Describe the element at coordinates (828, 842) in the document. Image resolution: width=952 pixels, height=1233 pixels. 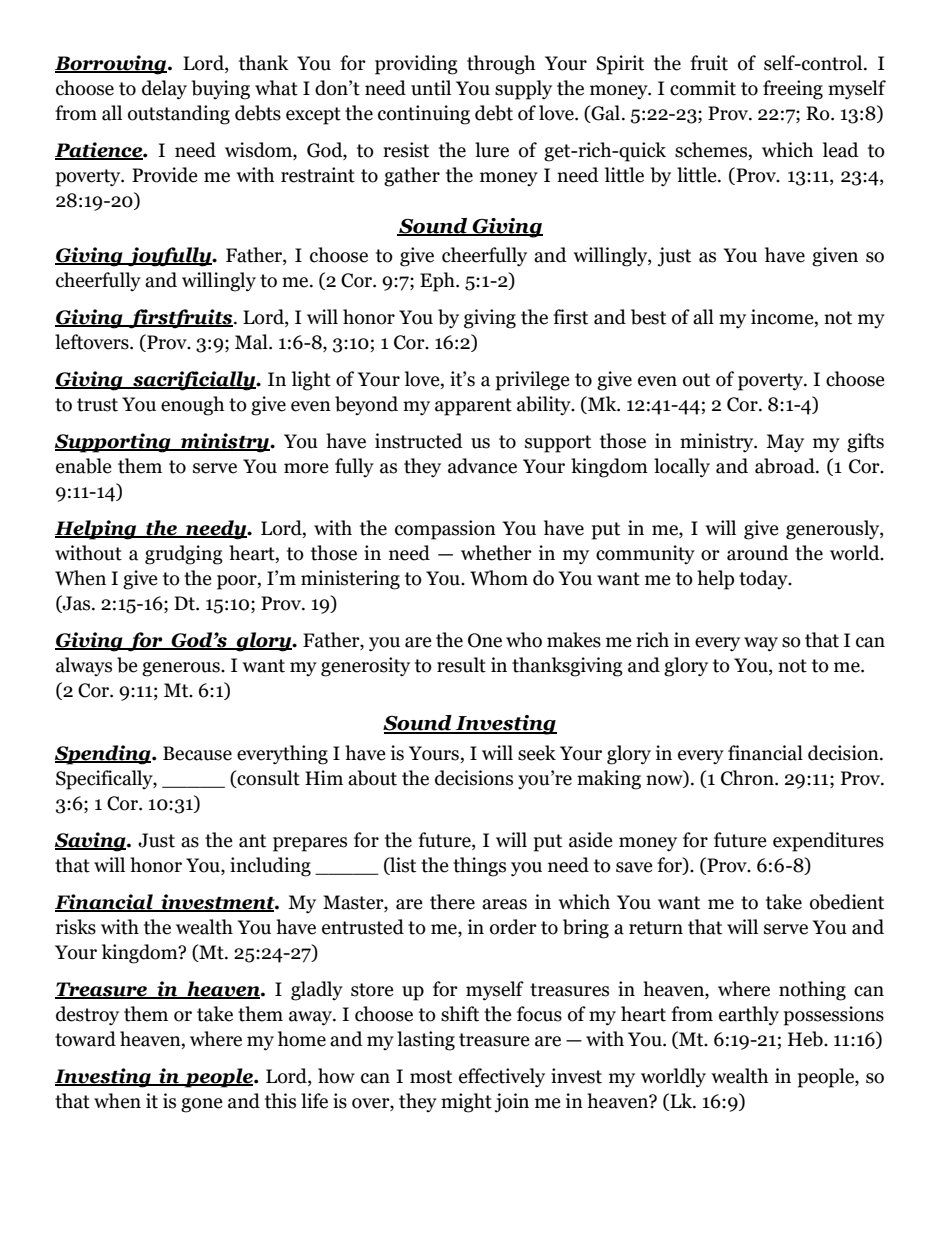
I see `expenditures` at that location.
